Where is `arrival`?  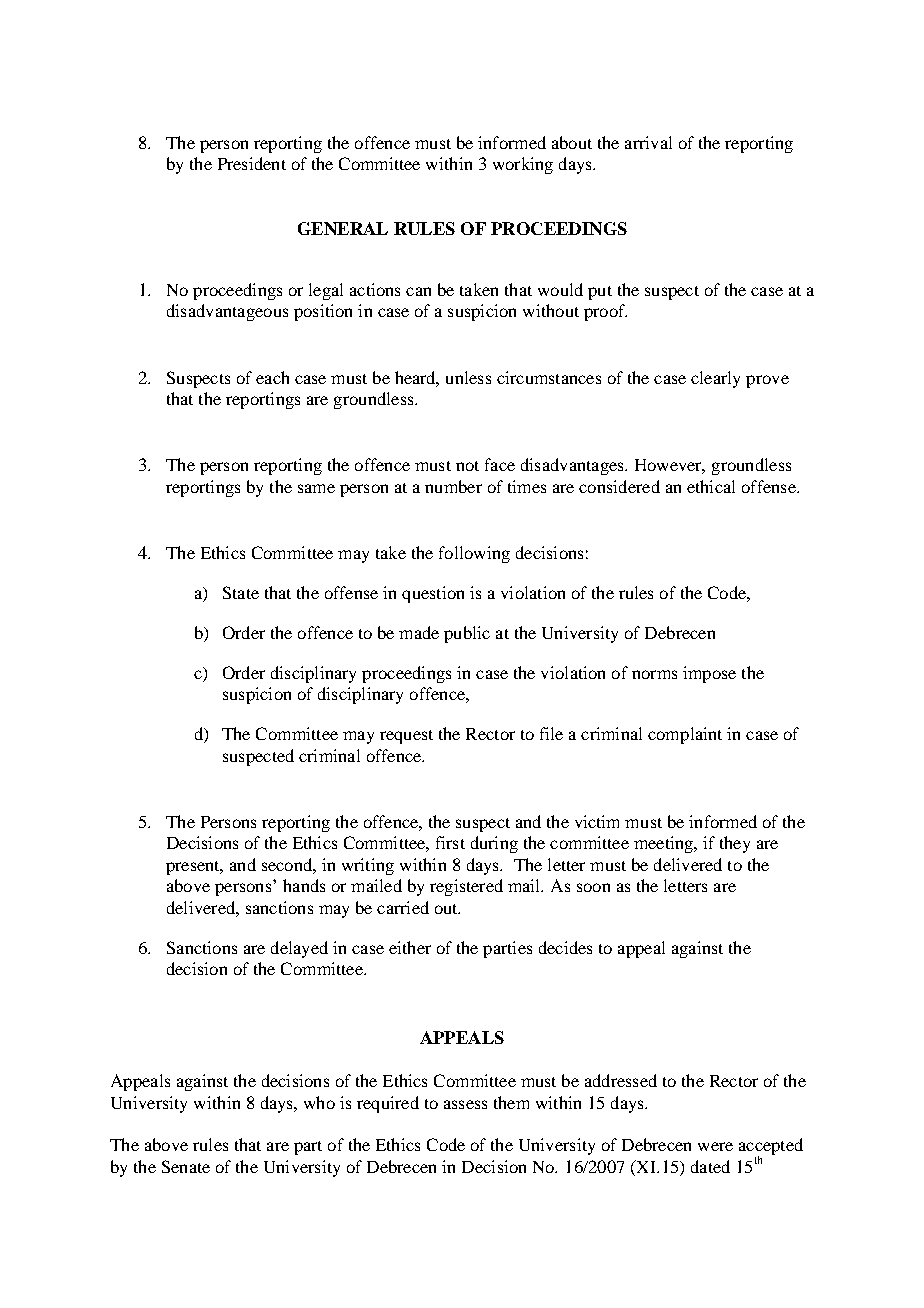 arrival is located at coordinates (648, 142).
